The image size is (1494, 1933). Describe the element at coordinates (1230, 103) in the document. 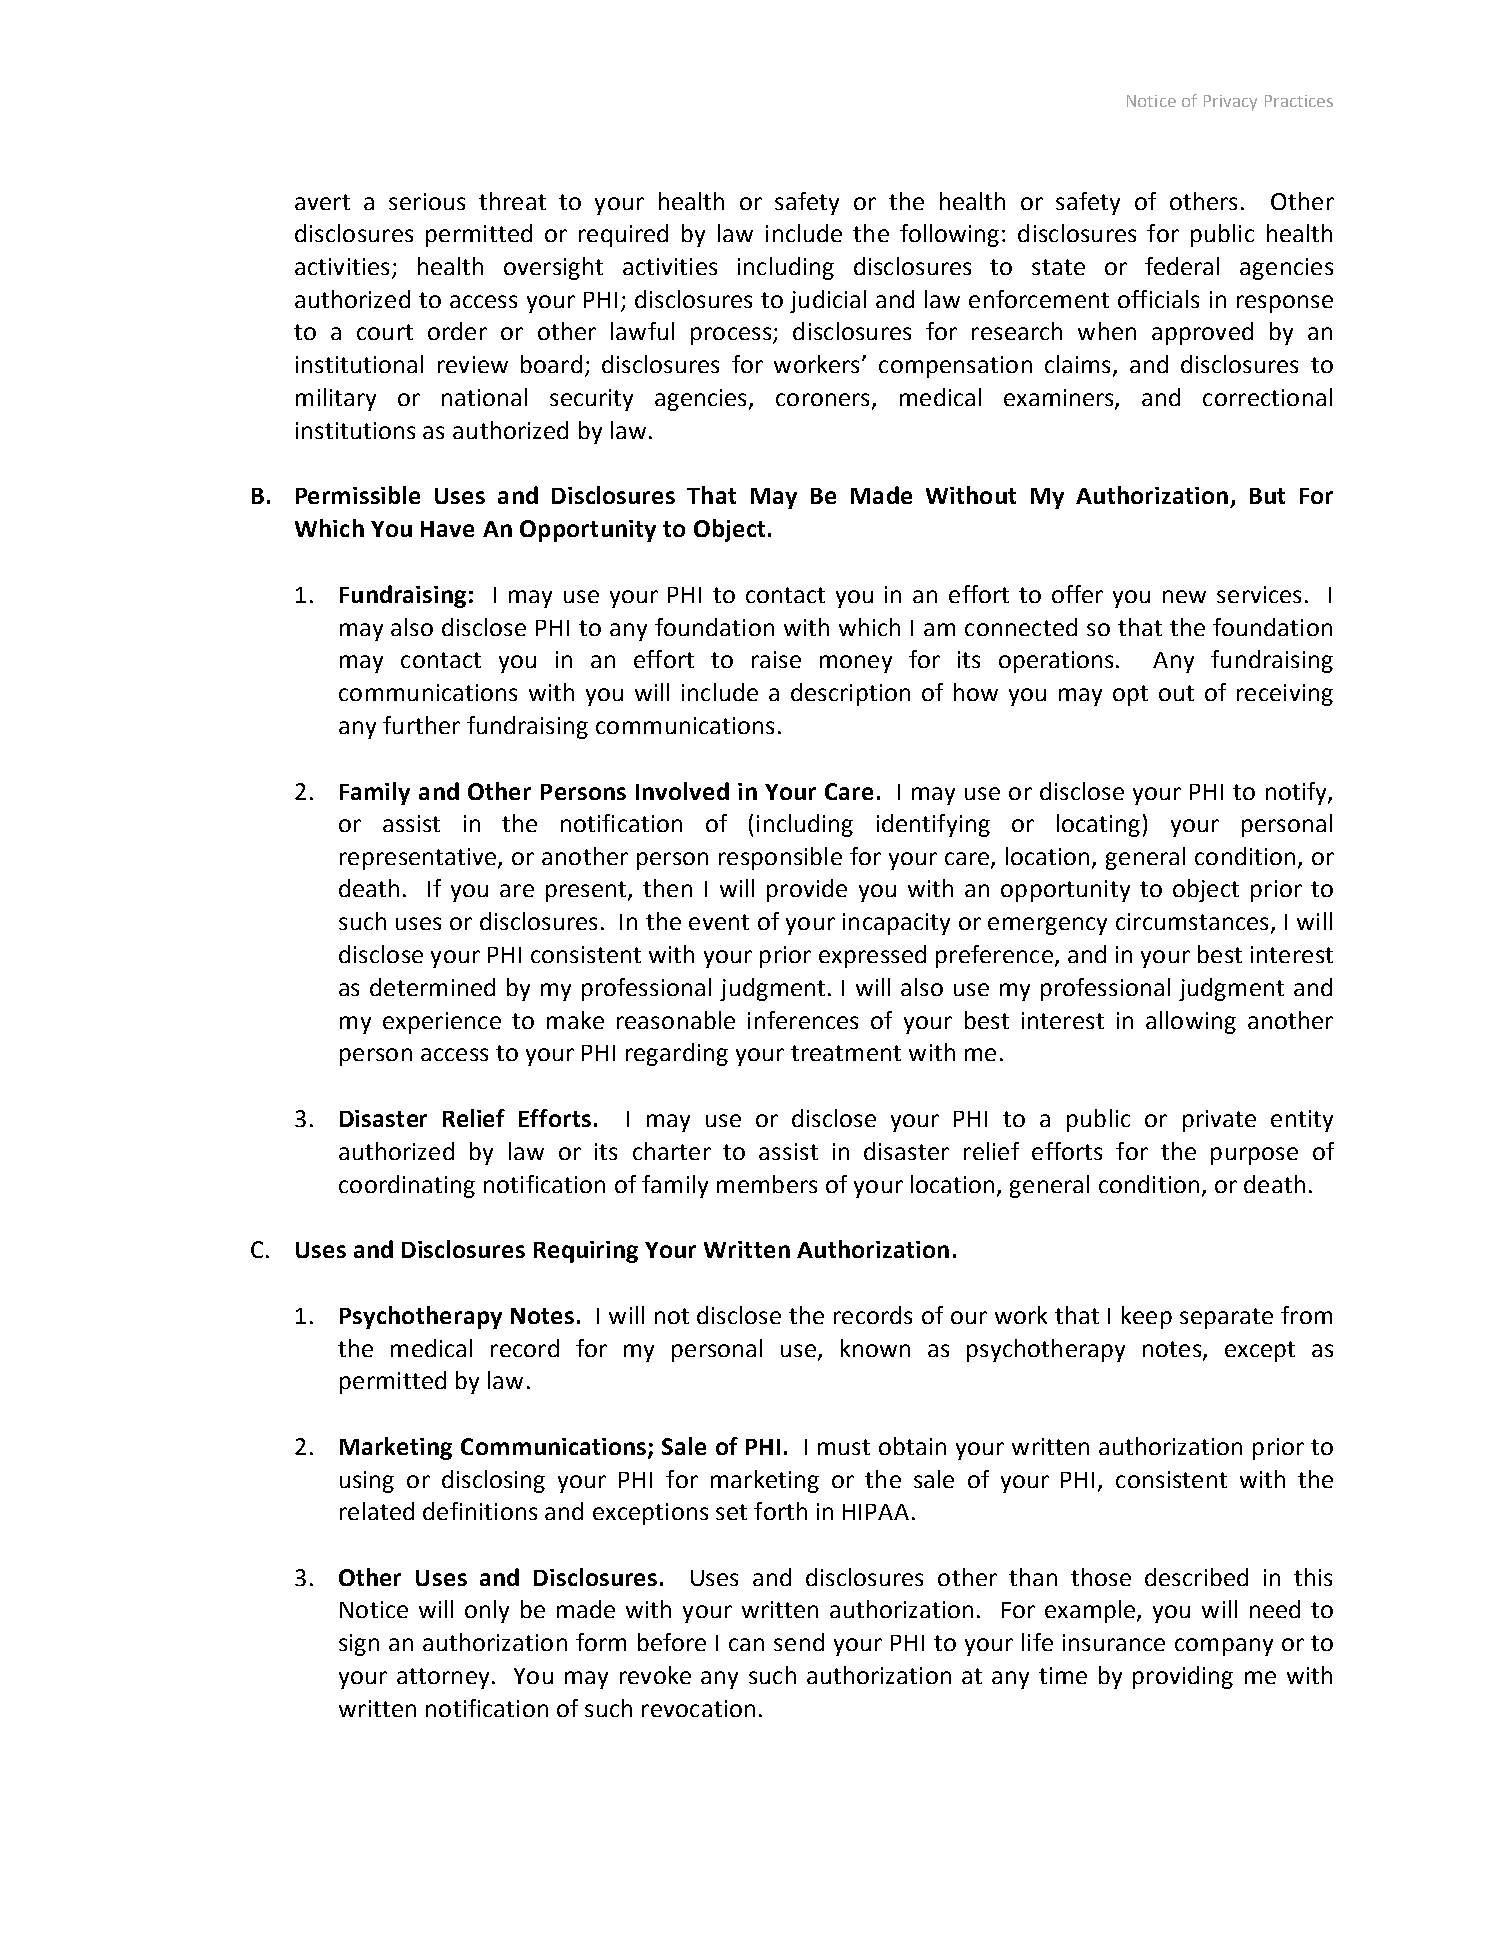

I see `Privacy` at that location.
